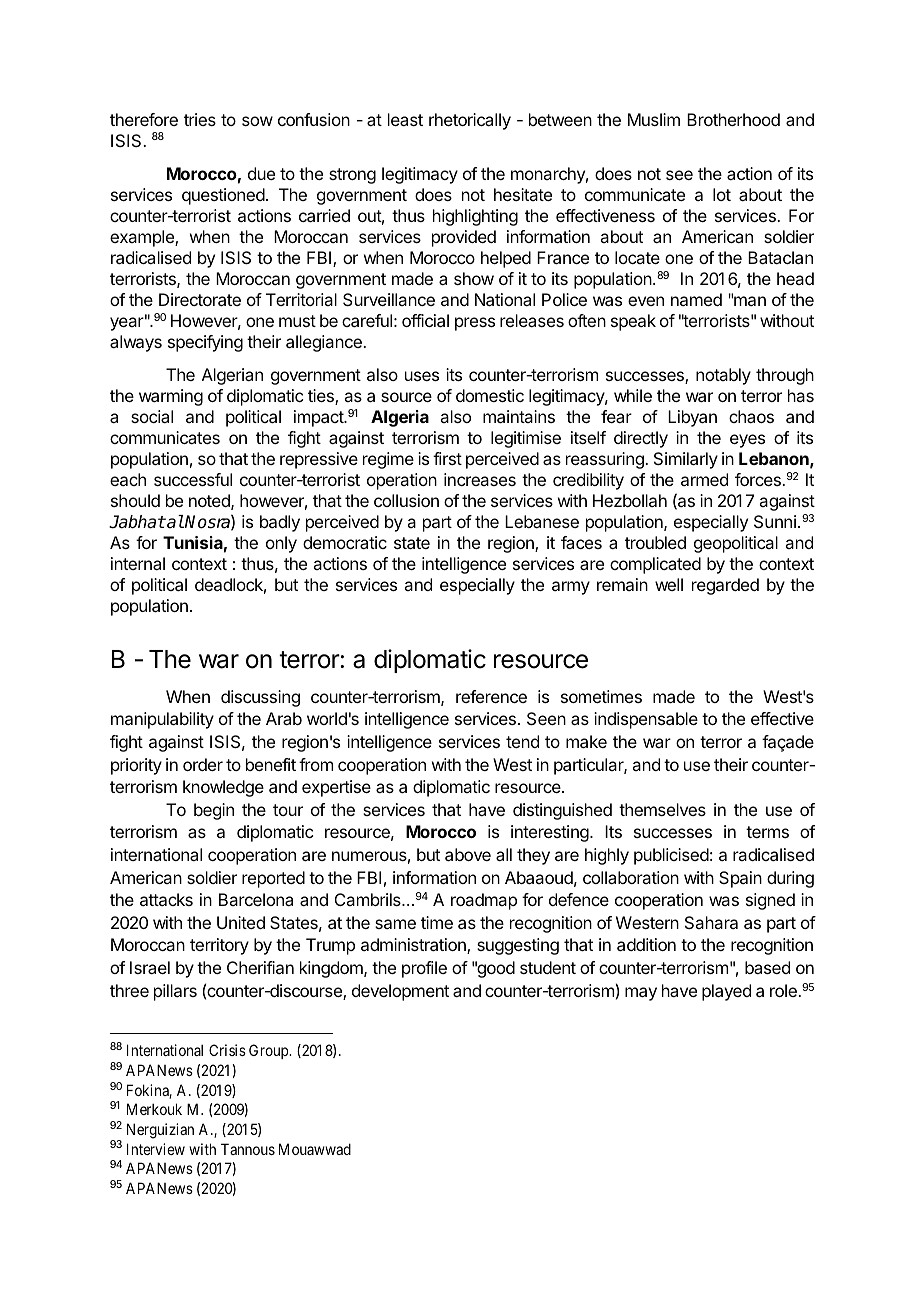  Describe the element at coordinates (725, 586) in the screenshot. I see `regarded` at that location.
